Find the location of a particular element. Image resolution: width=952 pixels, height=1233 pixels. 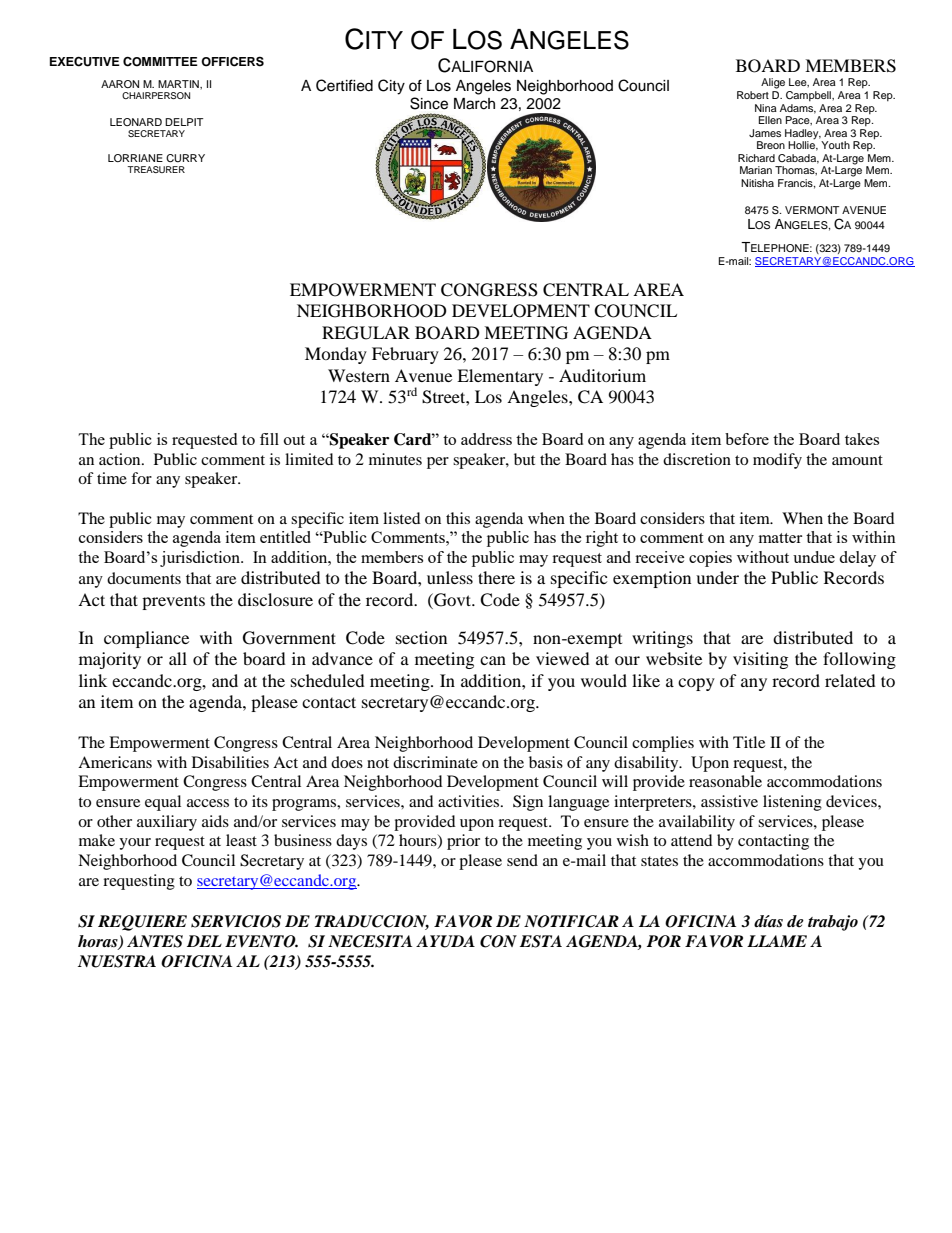

this is located at coordinates (458, 518).
